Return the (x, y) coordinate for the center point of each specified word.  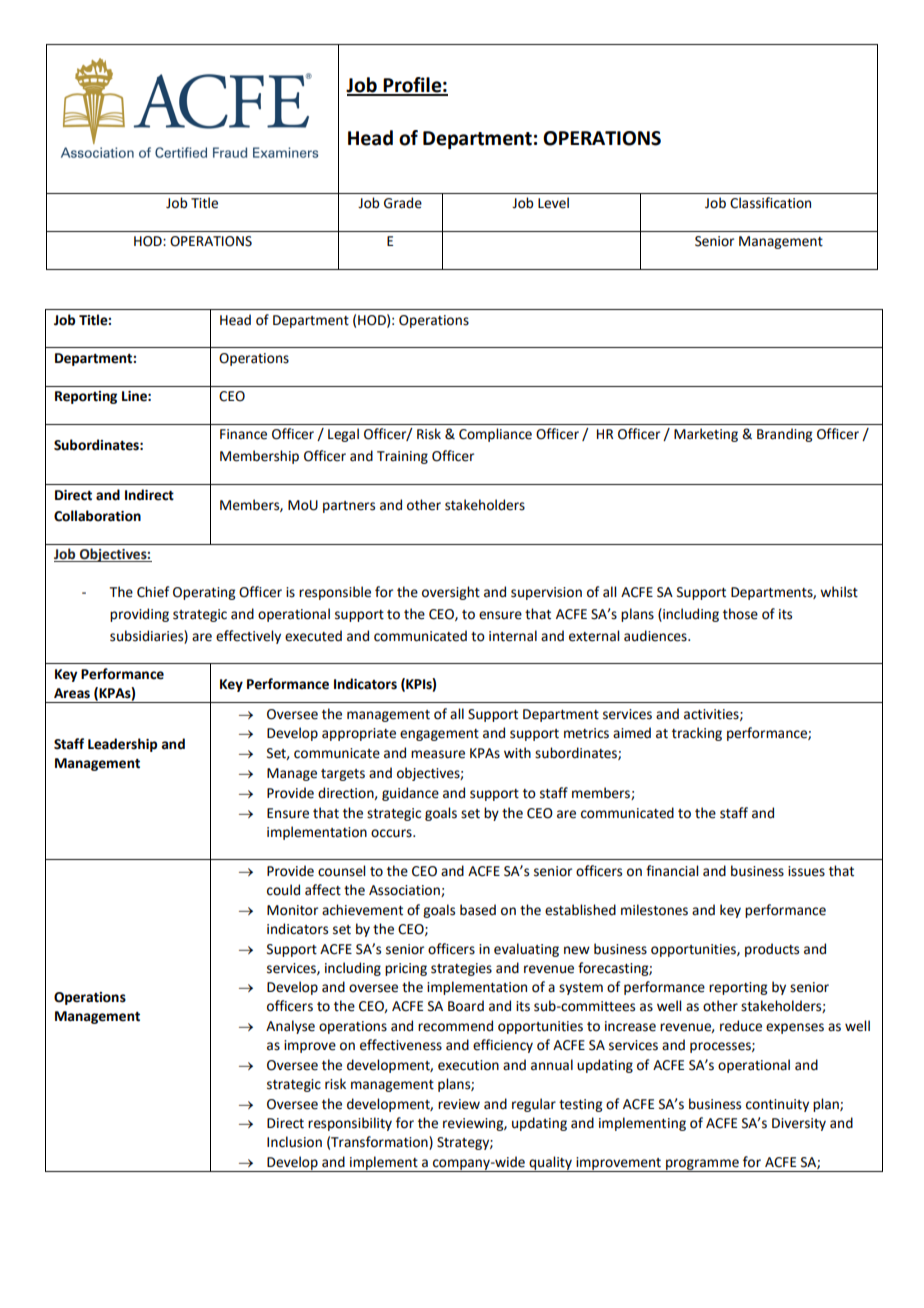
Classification (770, 203)
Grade (403, 203)
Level (553, 203)
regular (534, 1105)
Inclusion (294, 1142)
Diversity (799, 1124)
